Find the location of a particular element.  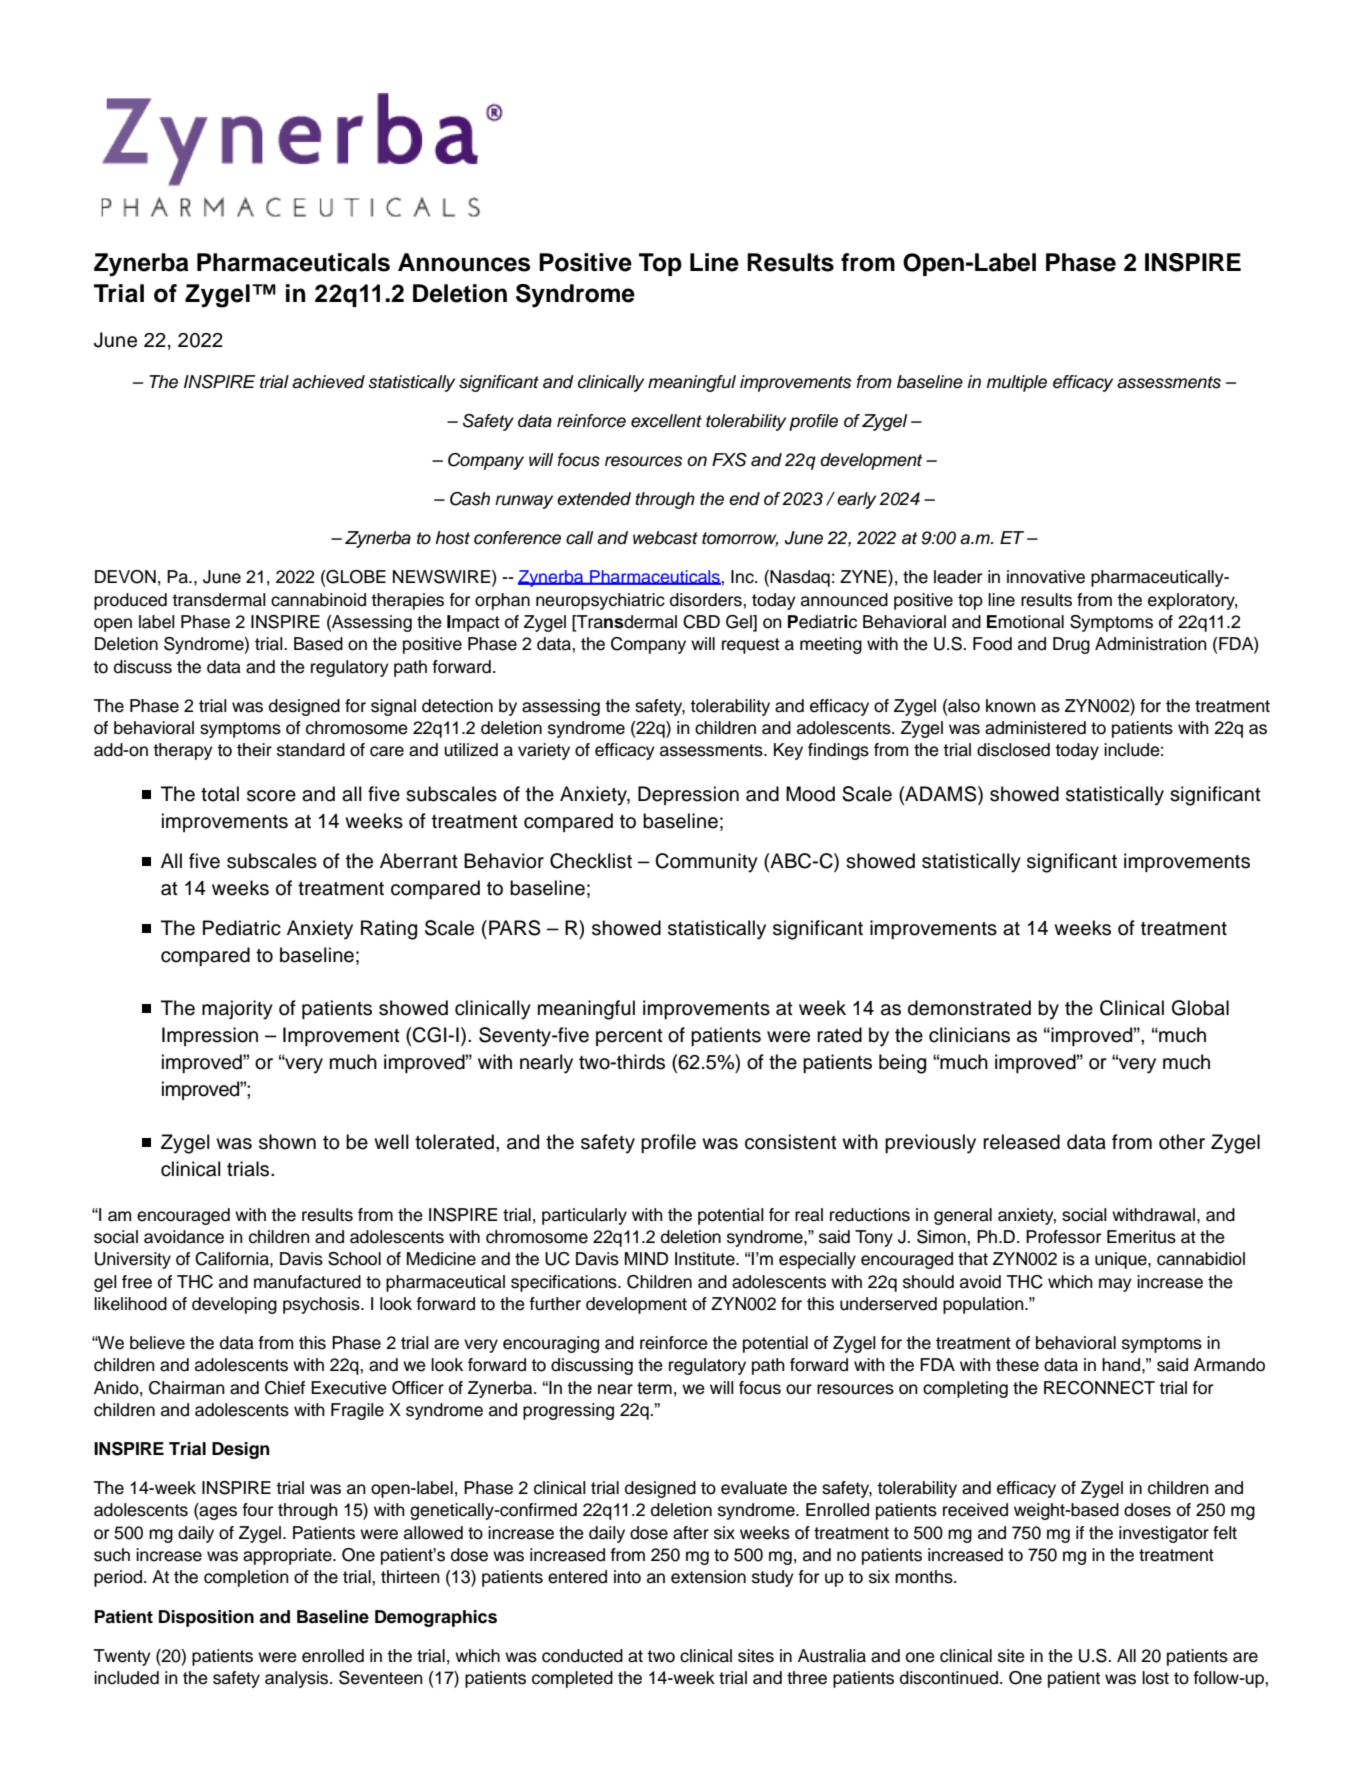

disclosed is located at coordinates (1013, 750).
